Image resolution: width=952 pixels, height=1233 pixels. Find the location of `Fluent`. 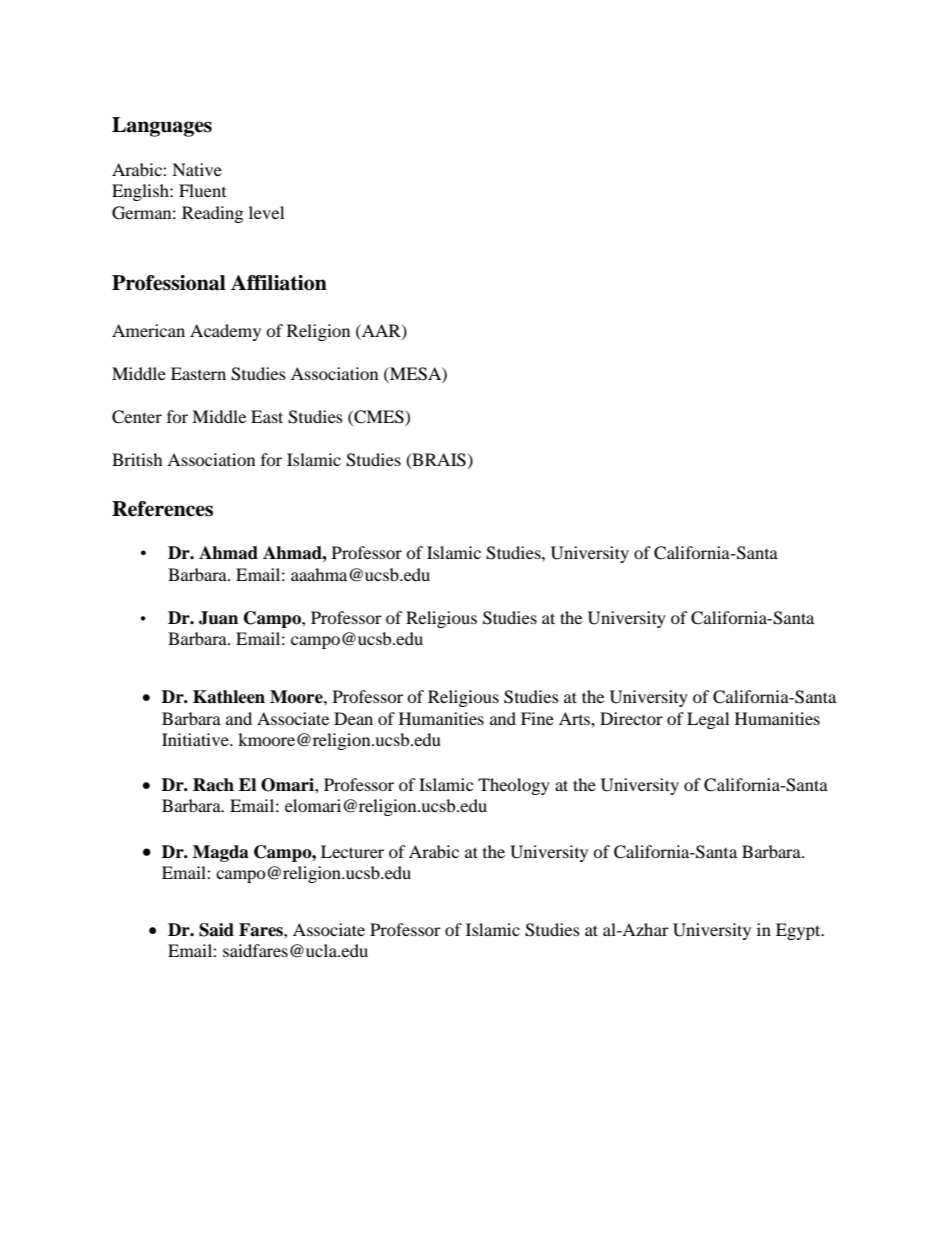

Fluent is located at coordinates (202, 190).
